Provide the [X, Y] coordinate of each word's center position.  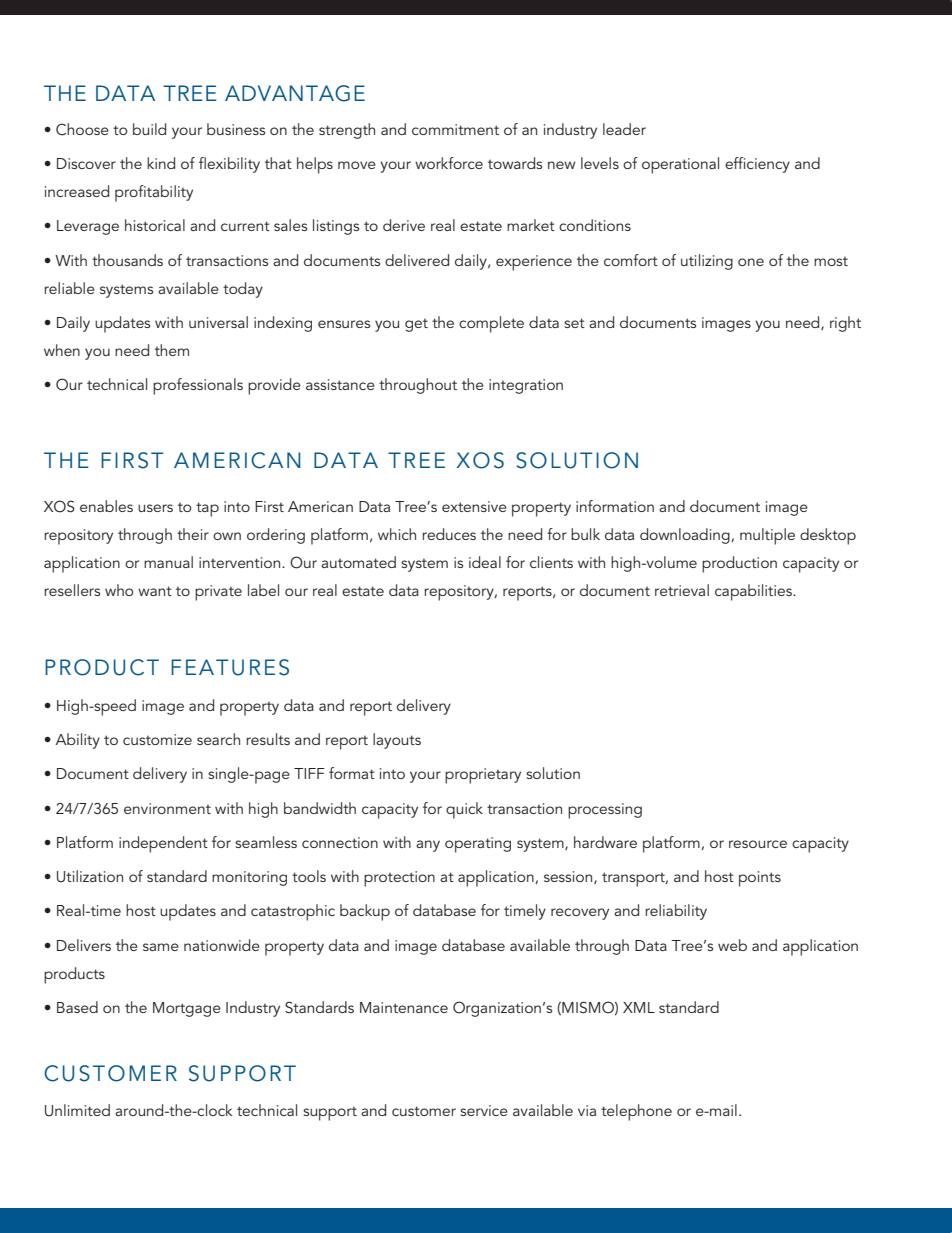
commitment [455, 129]
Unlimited [77, 1110]
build [149, 129]
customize [157, 739]
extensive [474, 506]
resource [758, 844]
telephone [636, 1112]
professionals [198, 386]
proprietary [483, 776]
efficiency [757, 165]
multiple [767, 536]
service [484, 1110]
